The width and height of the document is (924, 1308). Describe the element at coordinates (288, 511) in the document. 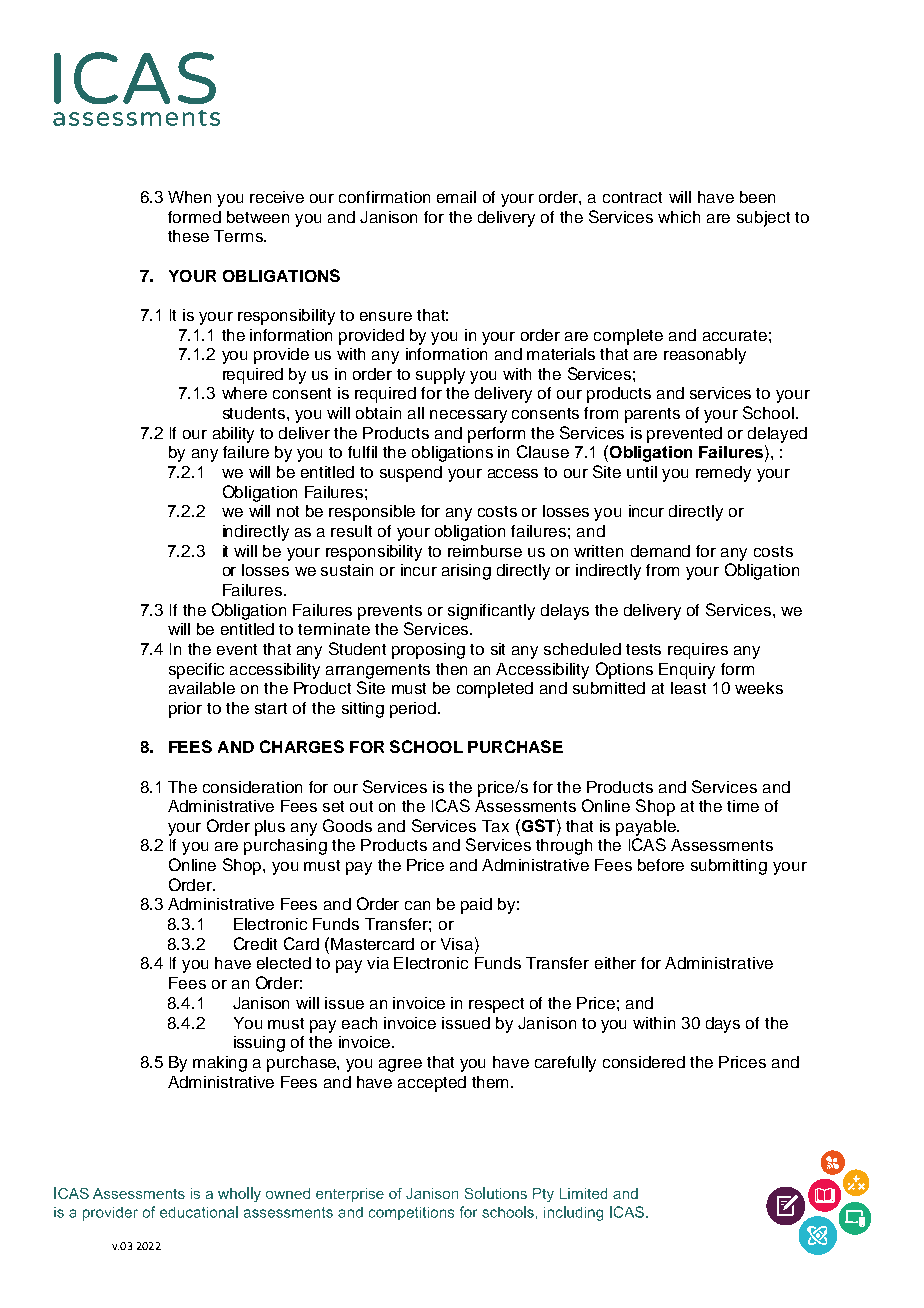

I see `not` at that location.
